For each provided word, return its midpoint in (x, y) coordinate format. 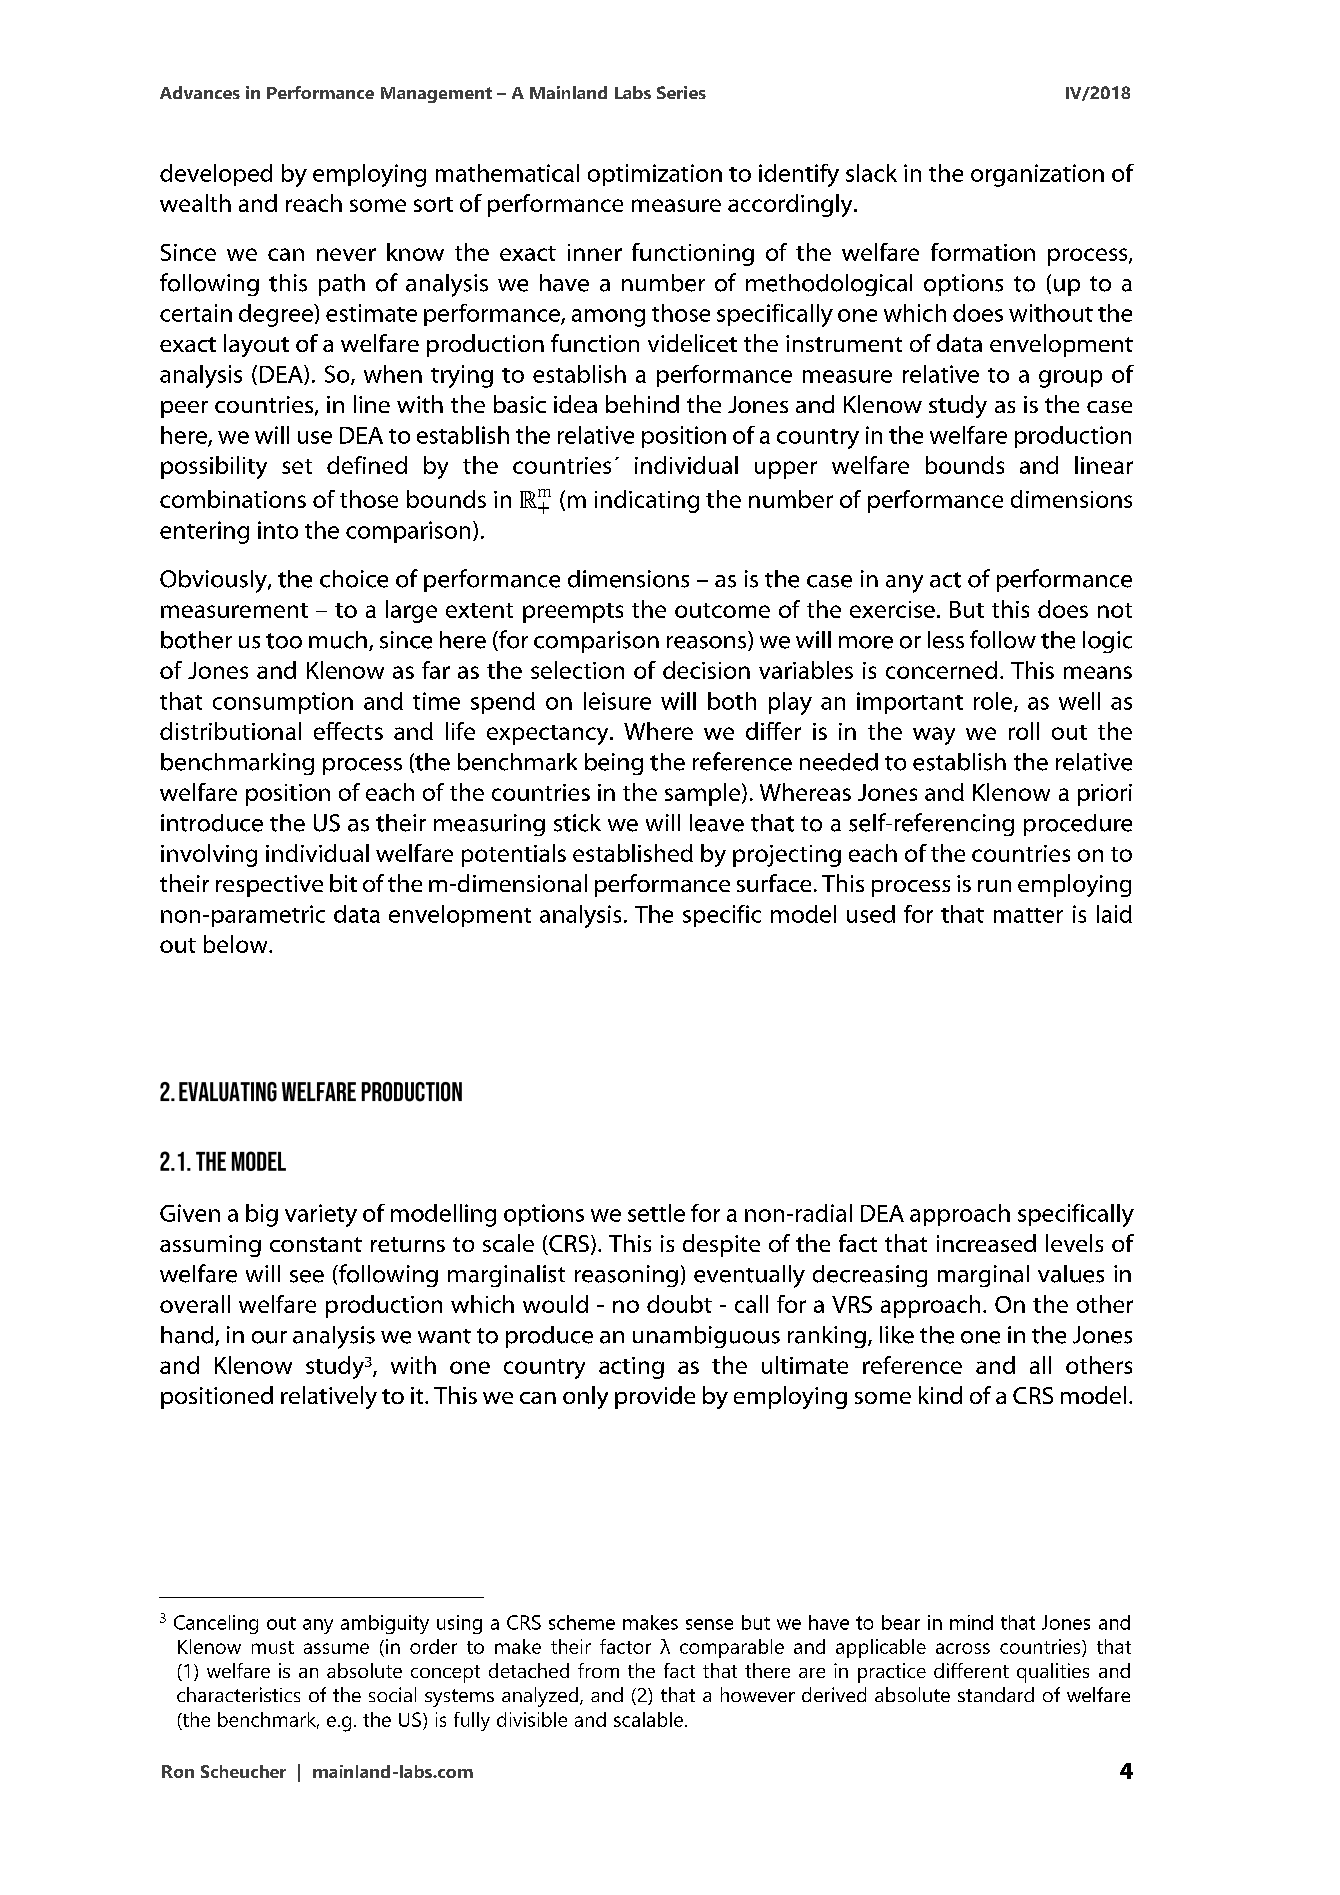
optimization (655, 175)
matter (1028, 915)
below (237, 944)
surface (774, 883)
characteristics (238, 1694)
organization (1037, 175)
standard (996, 1694)
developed (216, 175)
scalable (648, 1719)
